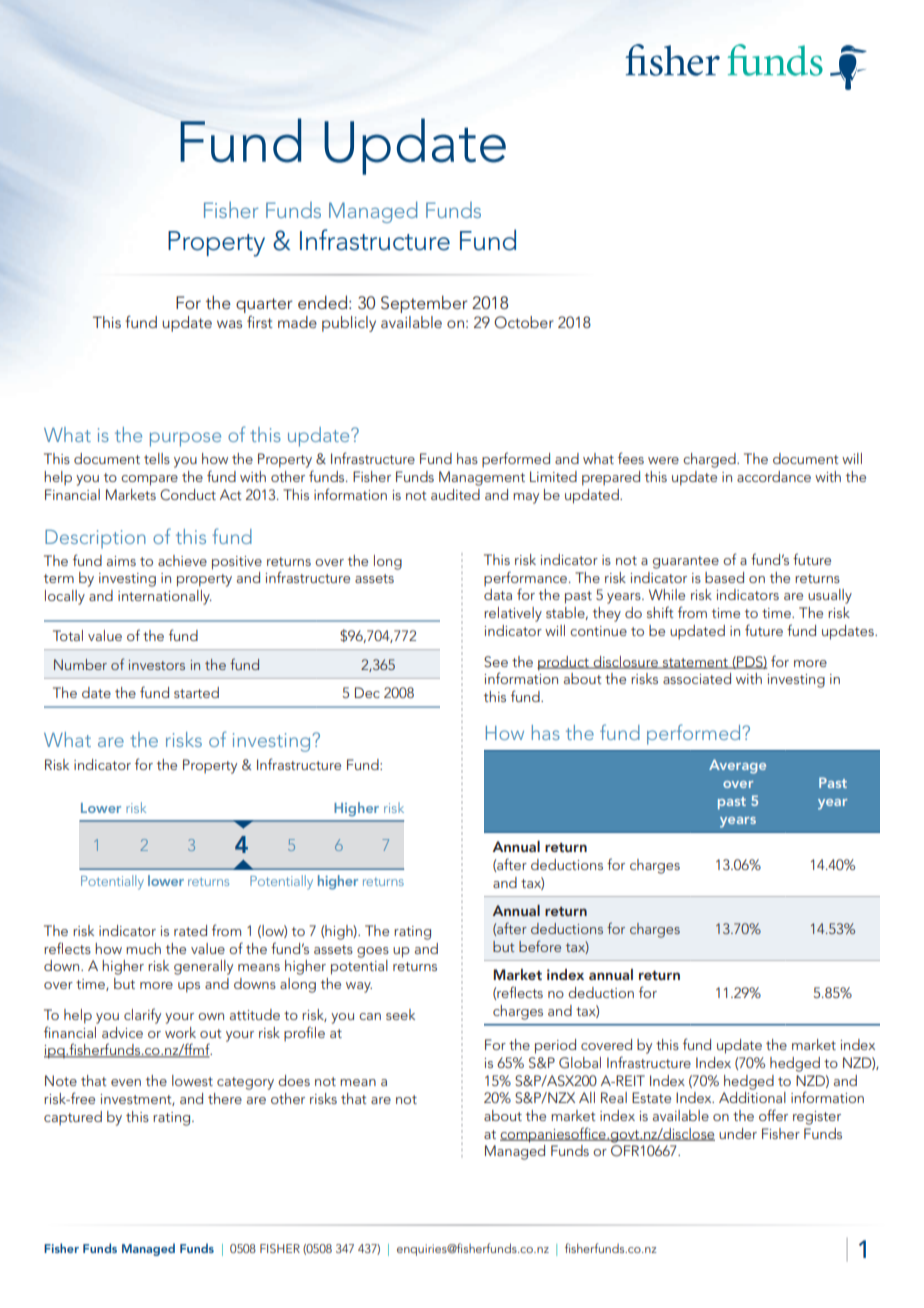 This screenshot has width=924, height=1308. I want to click on does, so click(294, 1080).
